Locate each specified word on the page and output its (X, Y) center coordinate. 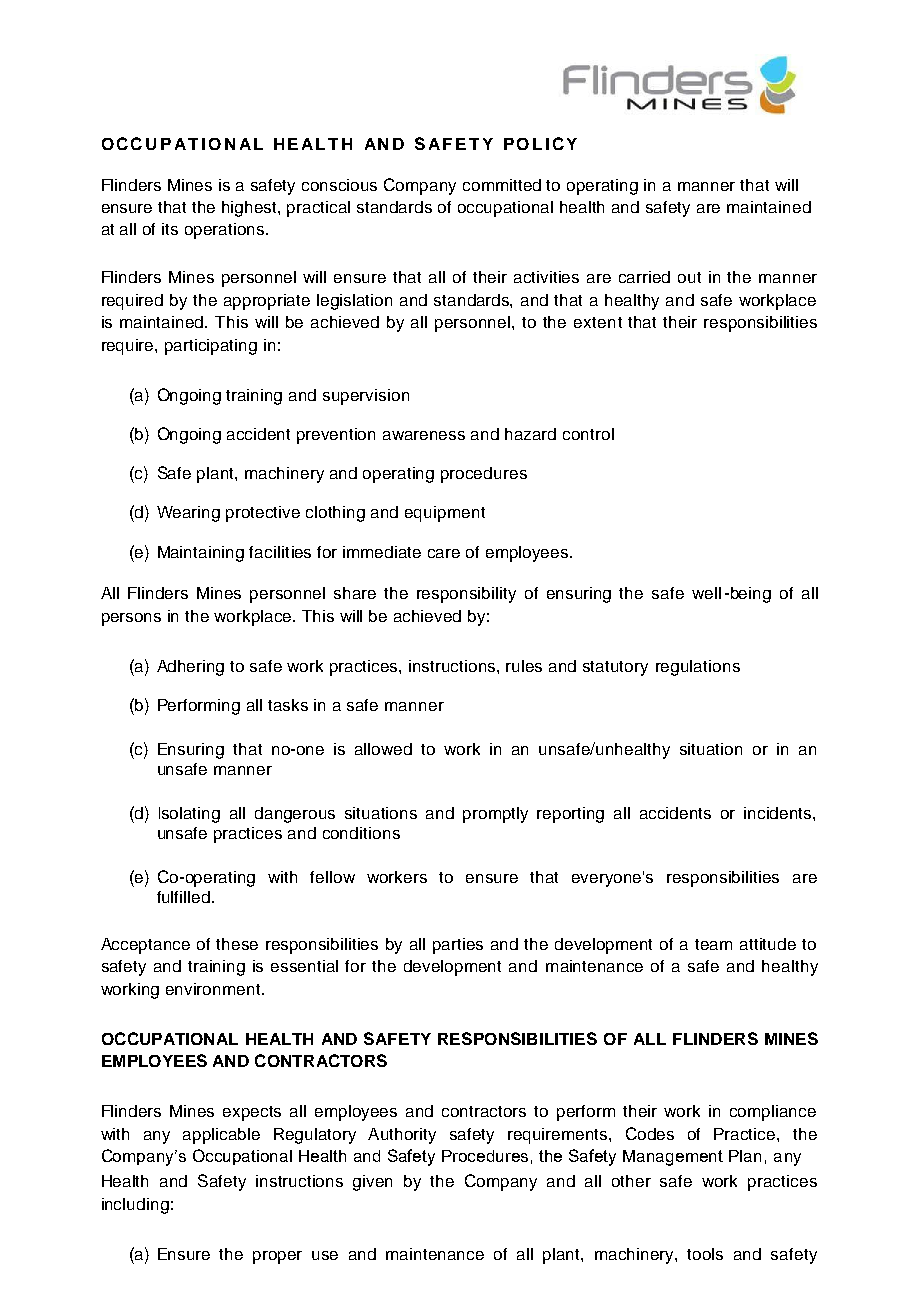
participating (211, 347)
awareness (424, 435)
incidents (779, 813)
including (135, 1206)
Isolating (189, 815)
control (588, 434)
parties (458, 946)
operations (226, 231)
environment (214, 989)
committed (502, 185)
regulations (698, 668)
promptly (495, 815)
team (713, 944)
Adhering (190, 668)
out (689, 277)
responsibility (466, 595)
